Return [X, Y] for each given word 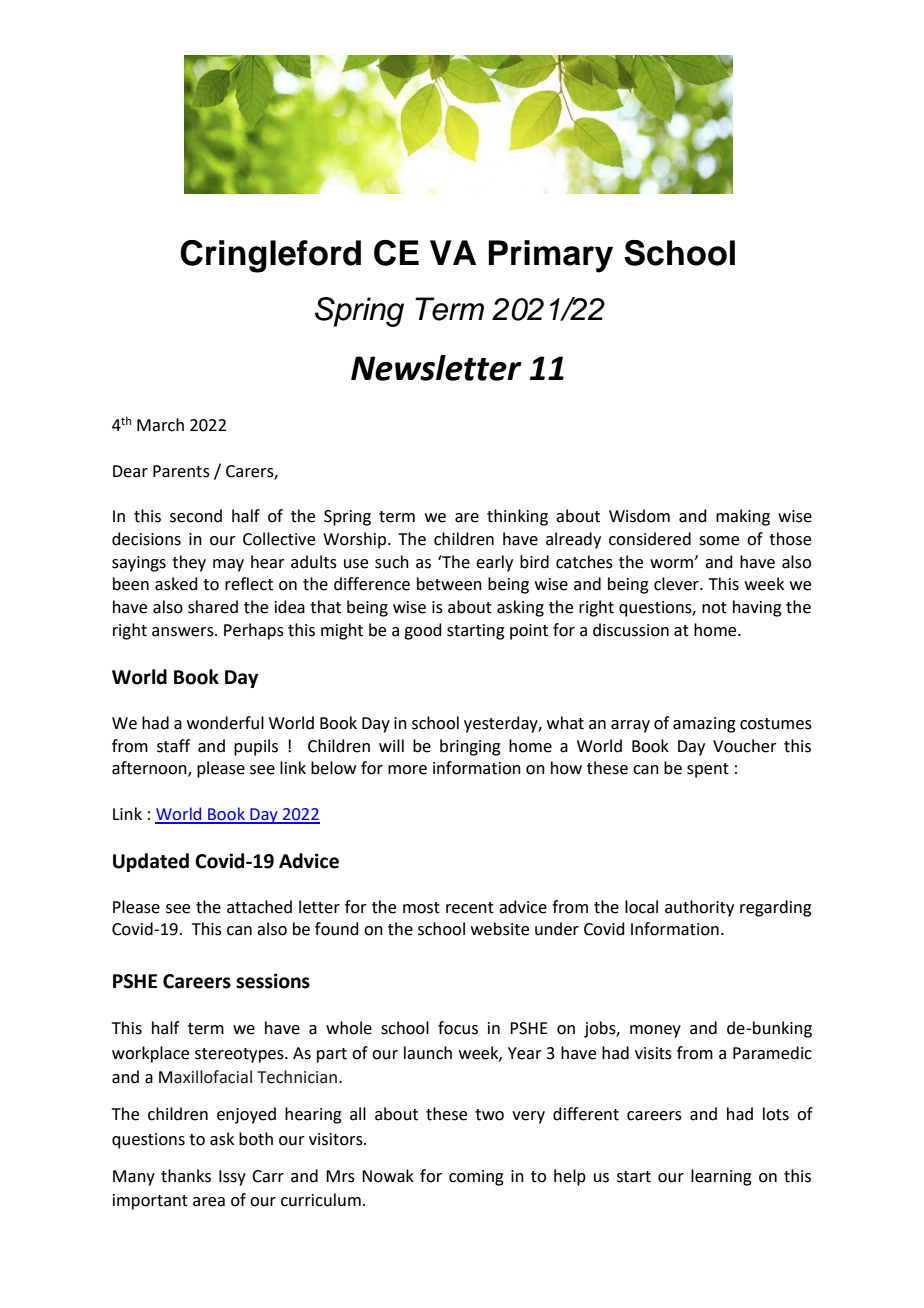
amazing [704, 725]
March [160, 425]
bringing [470, 747]
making [743, 517]
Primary [550, 256]
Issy [232, 1178]
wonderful [225, 723]
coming [476, 1178]
